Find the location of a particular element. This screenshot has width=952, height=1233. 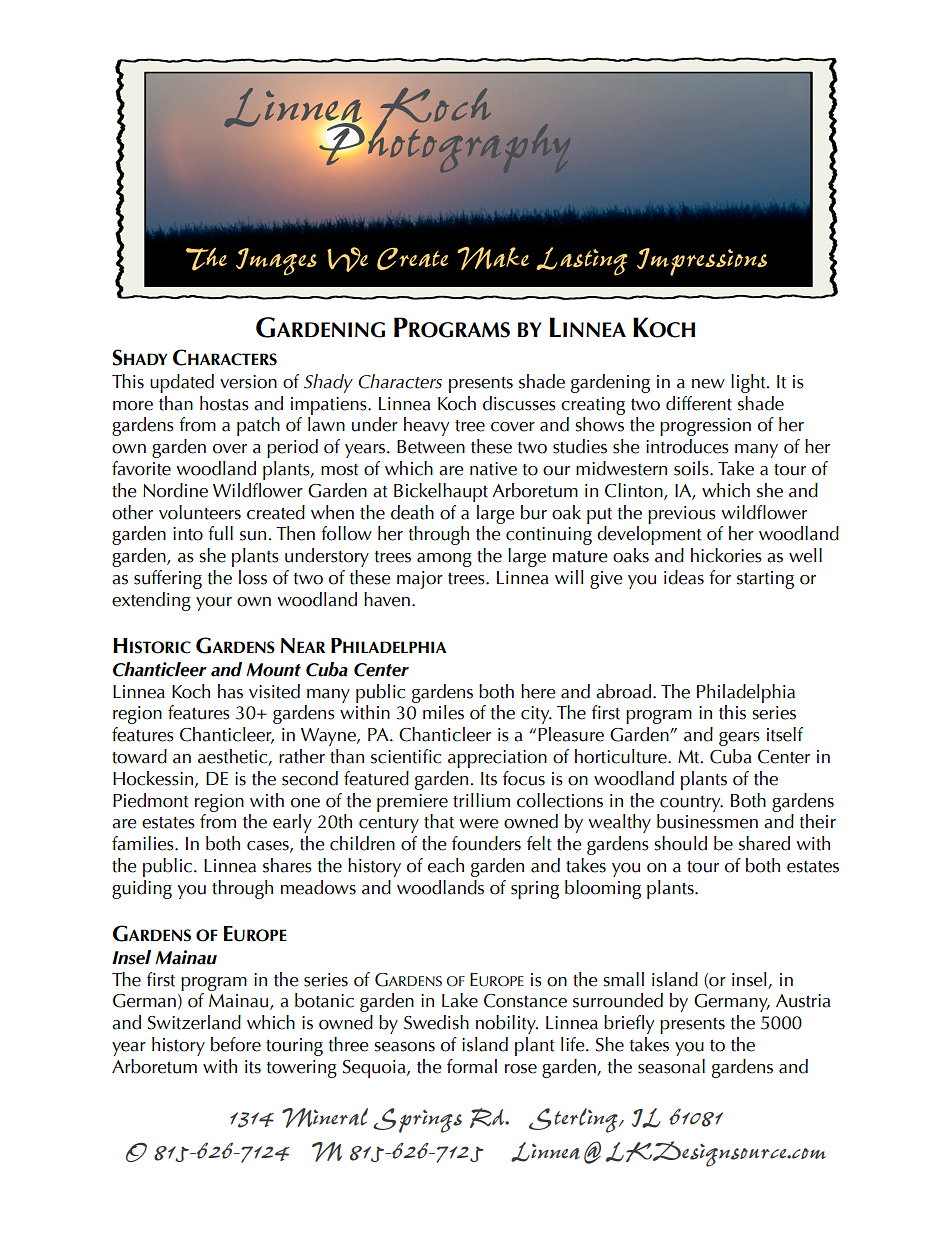

before is located at coordinates (236, 1044).
